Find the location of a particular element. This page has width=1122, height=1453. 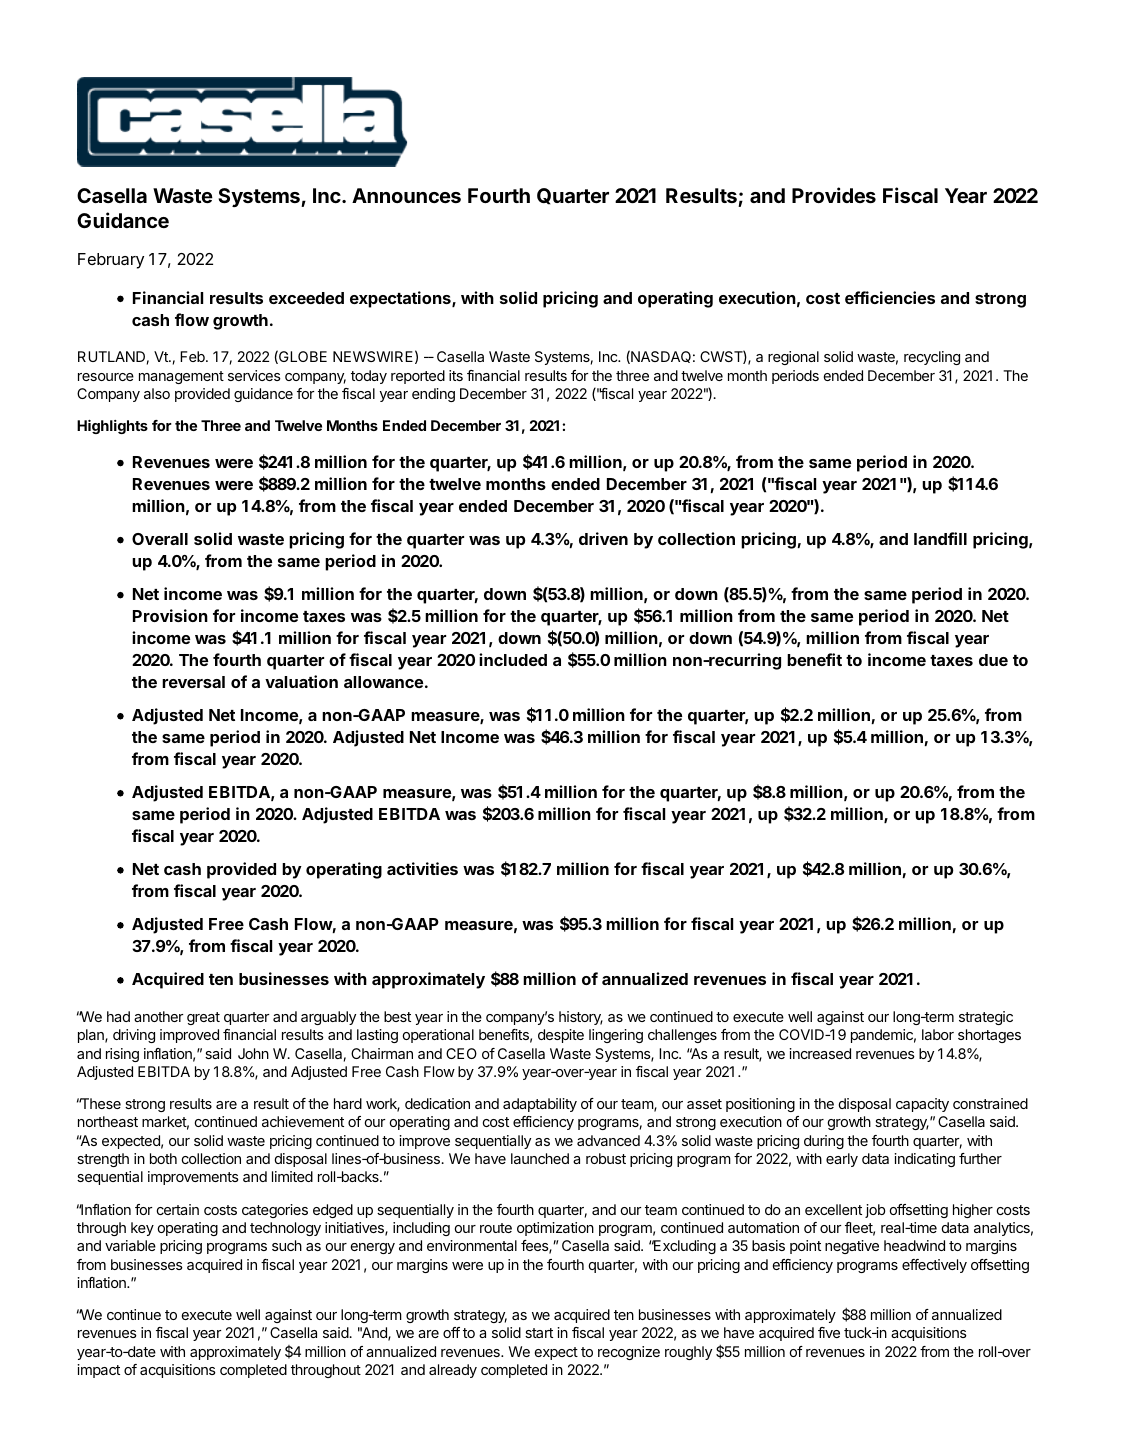

landfill is located at coordinates (940, 538).
